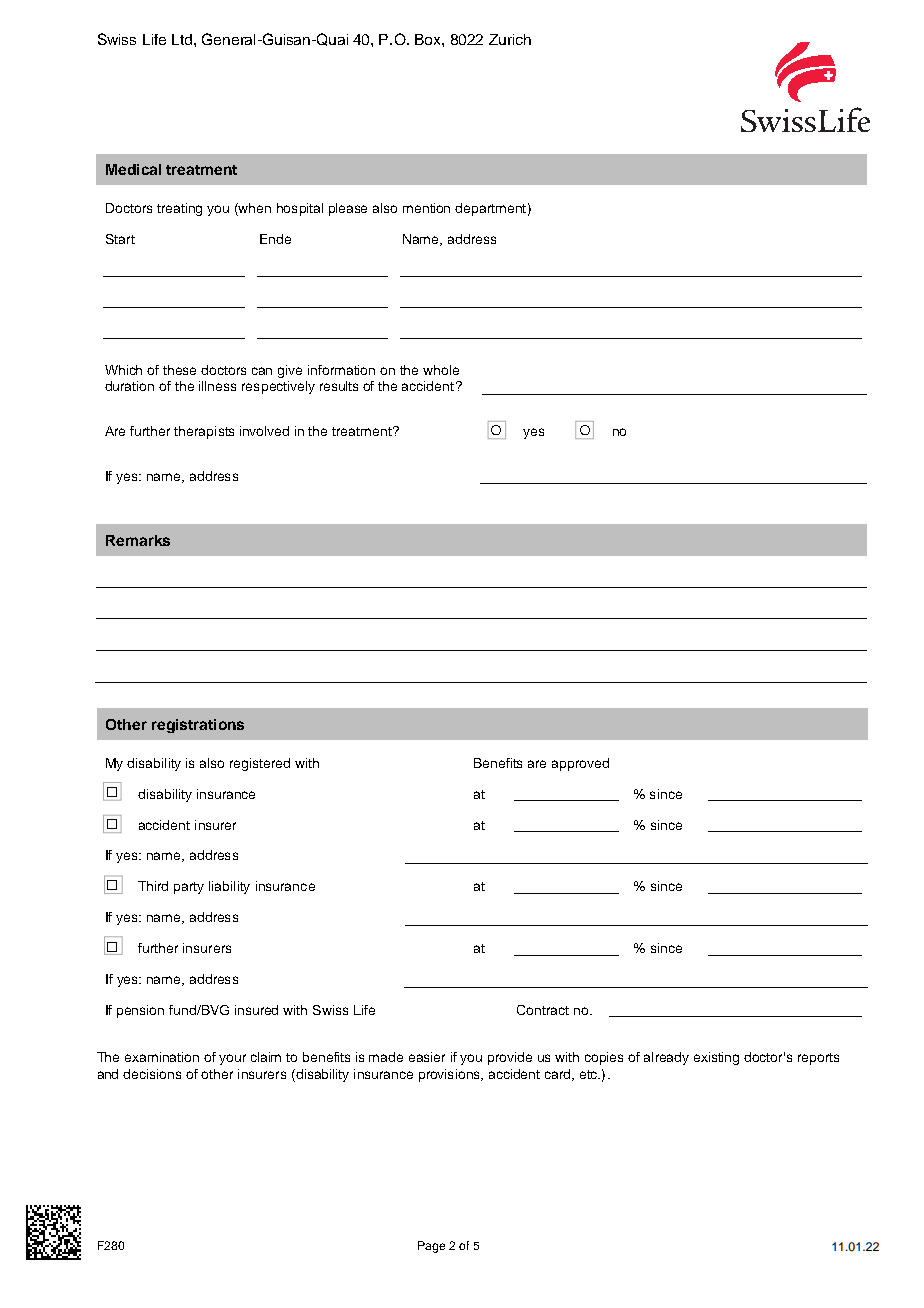  Describe the element at coordinates (182, 39) in the image. I see `Ltd` at that location.
